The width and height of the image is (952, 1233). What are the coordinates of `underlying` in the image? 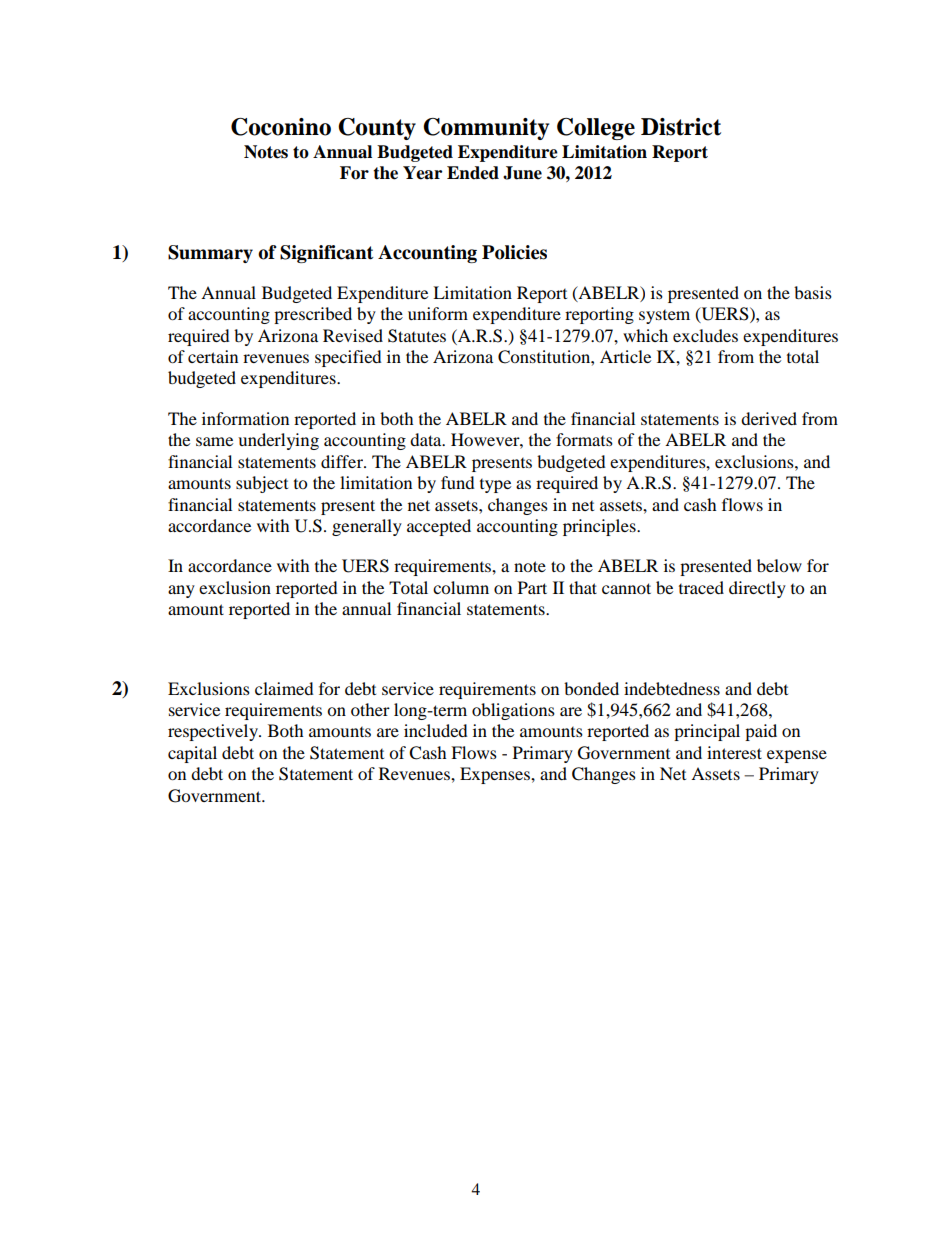 It's located at (278, 441).
